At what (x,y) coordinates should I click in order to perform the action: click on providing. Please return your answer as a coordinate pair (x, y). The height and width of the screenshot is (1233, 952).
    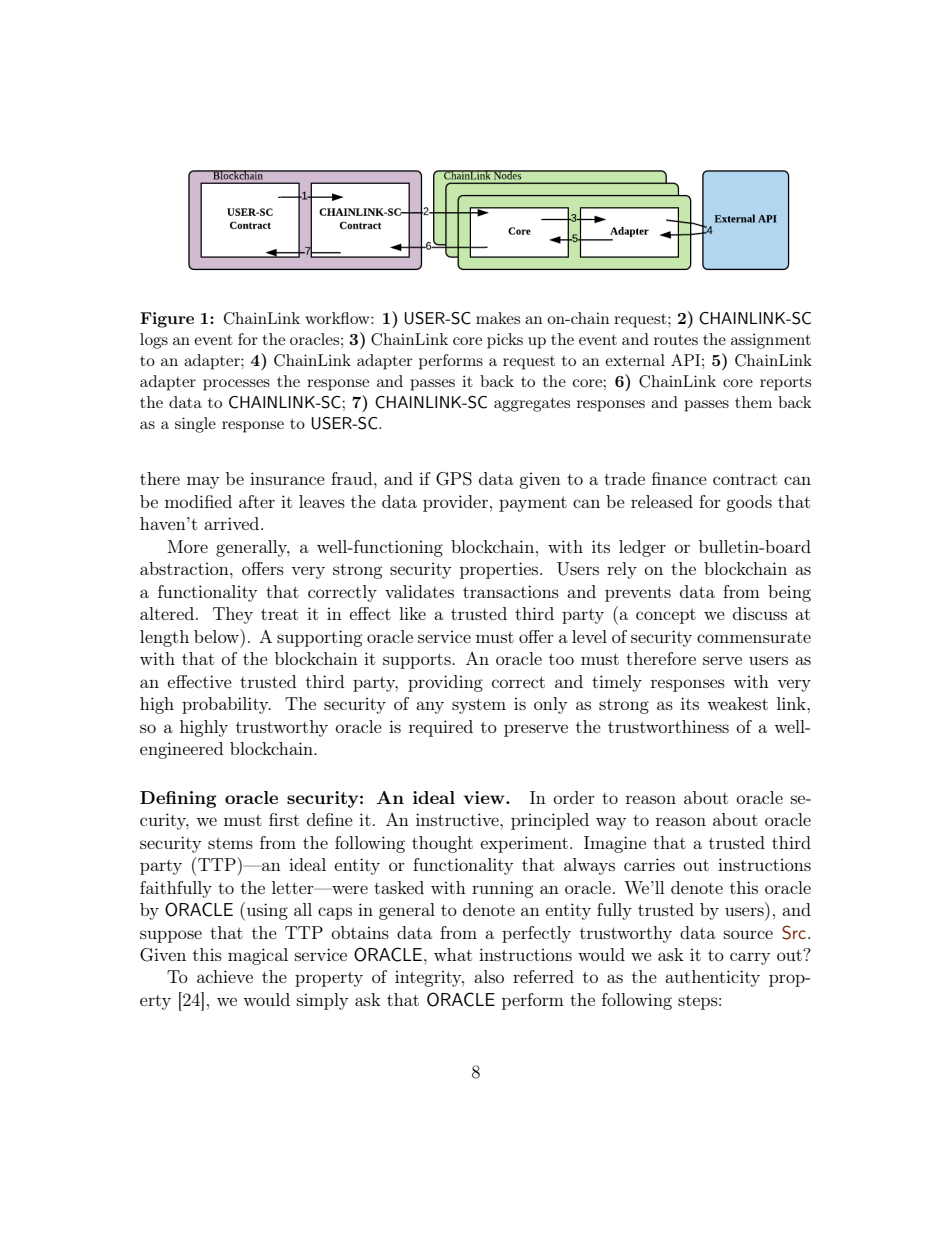
    Looking at the image, I should click on (445, 683).
